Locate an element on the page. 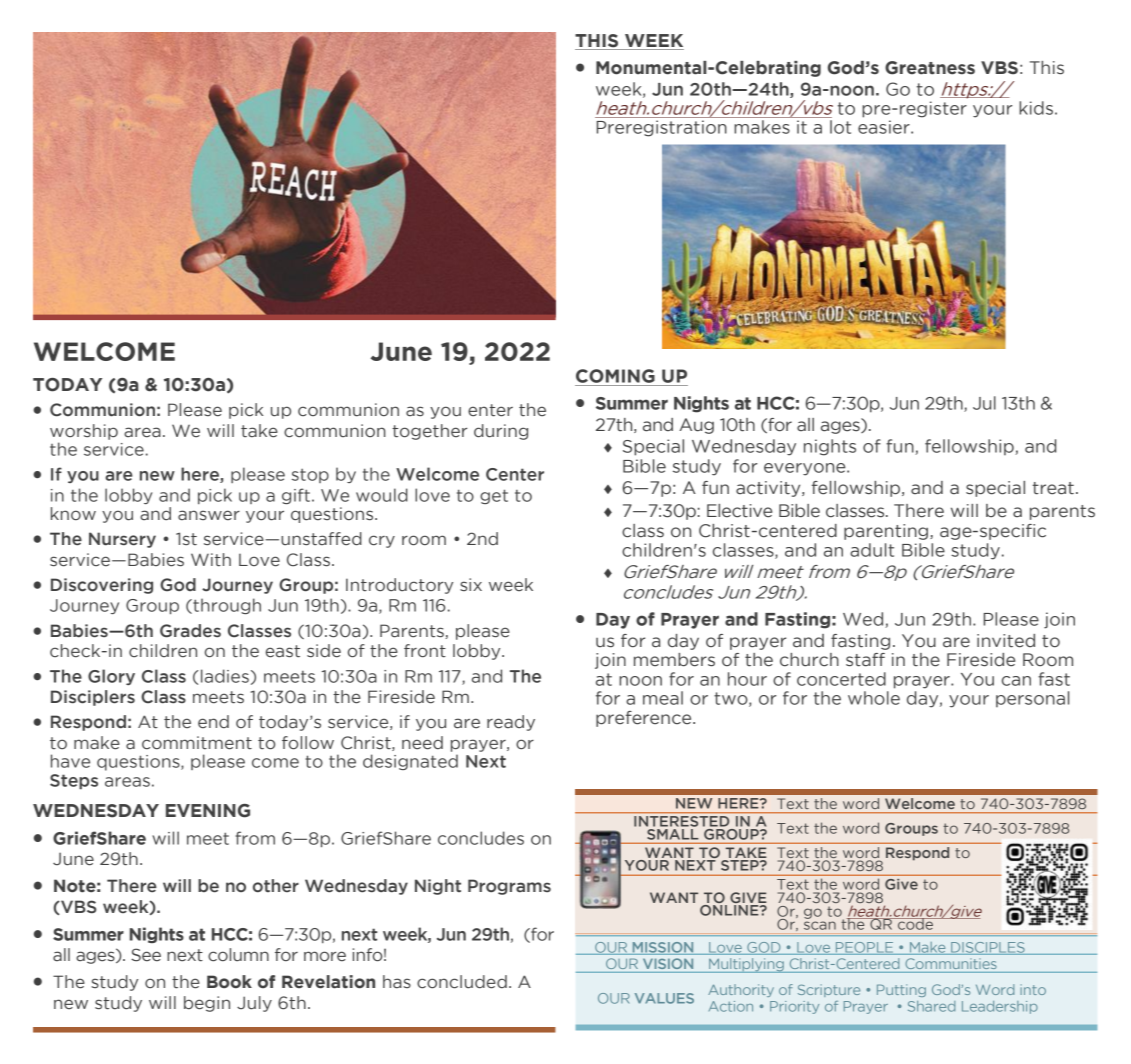 The width and height of the image is (1131, 1064). lot is located at coordinates (840, 127).
